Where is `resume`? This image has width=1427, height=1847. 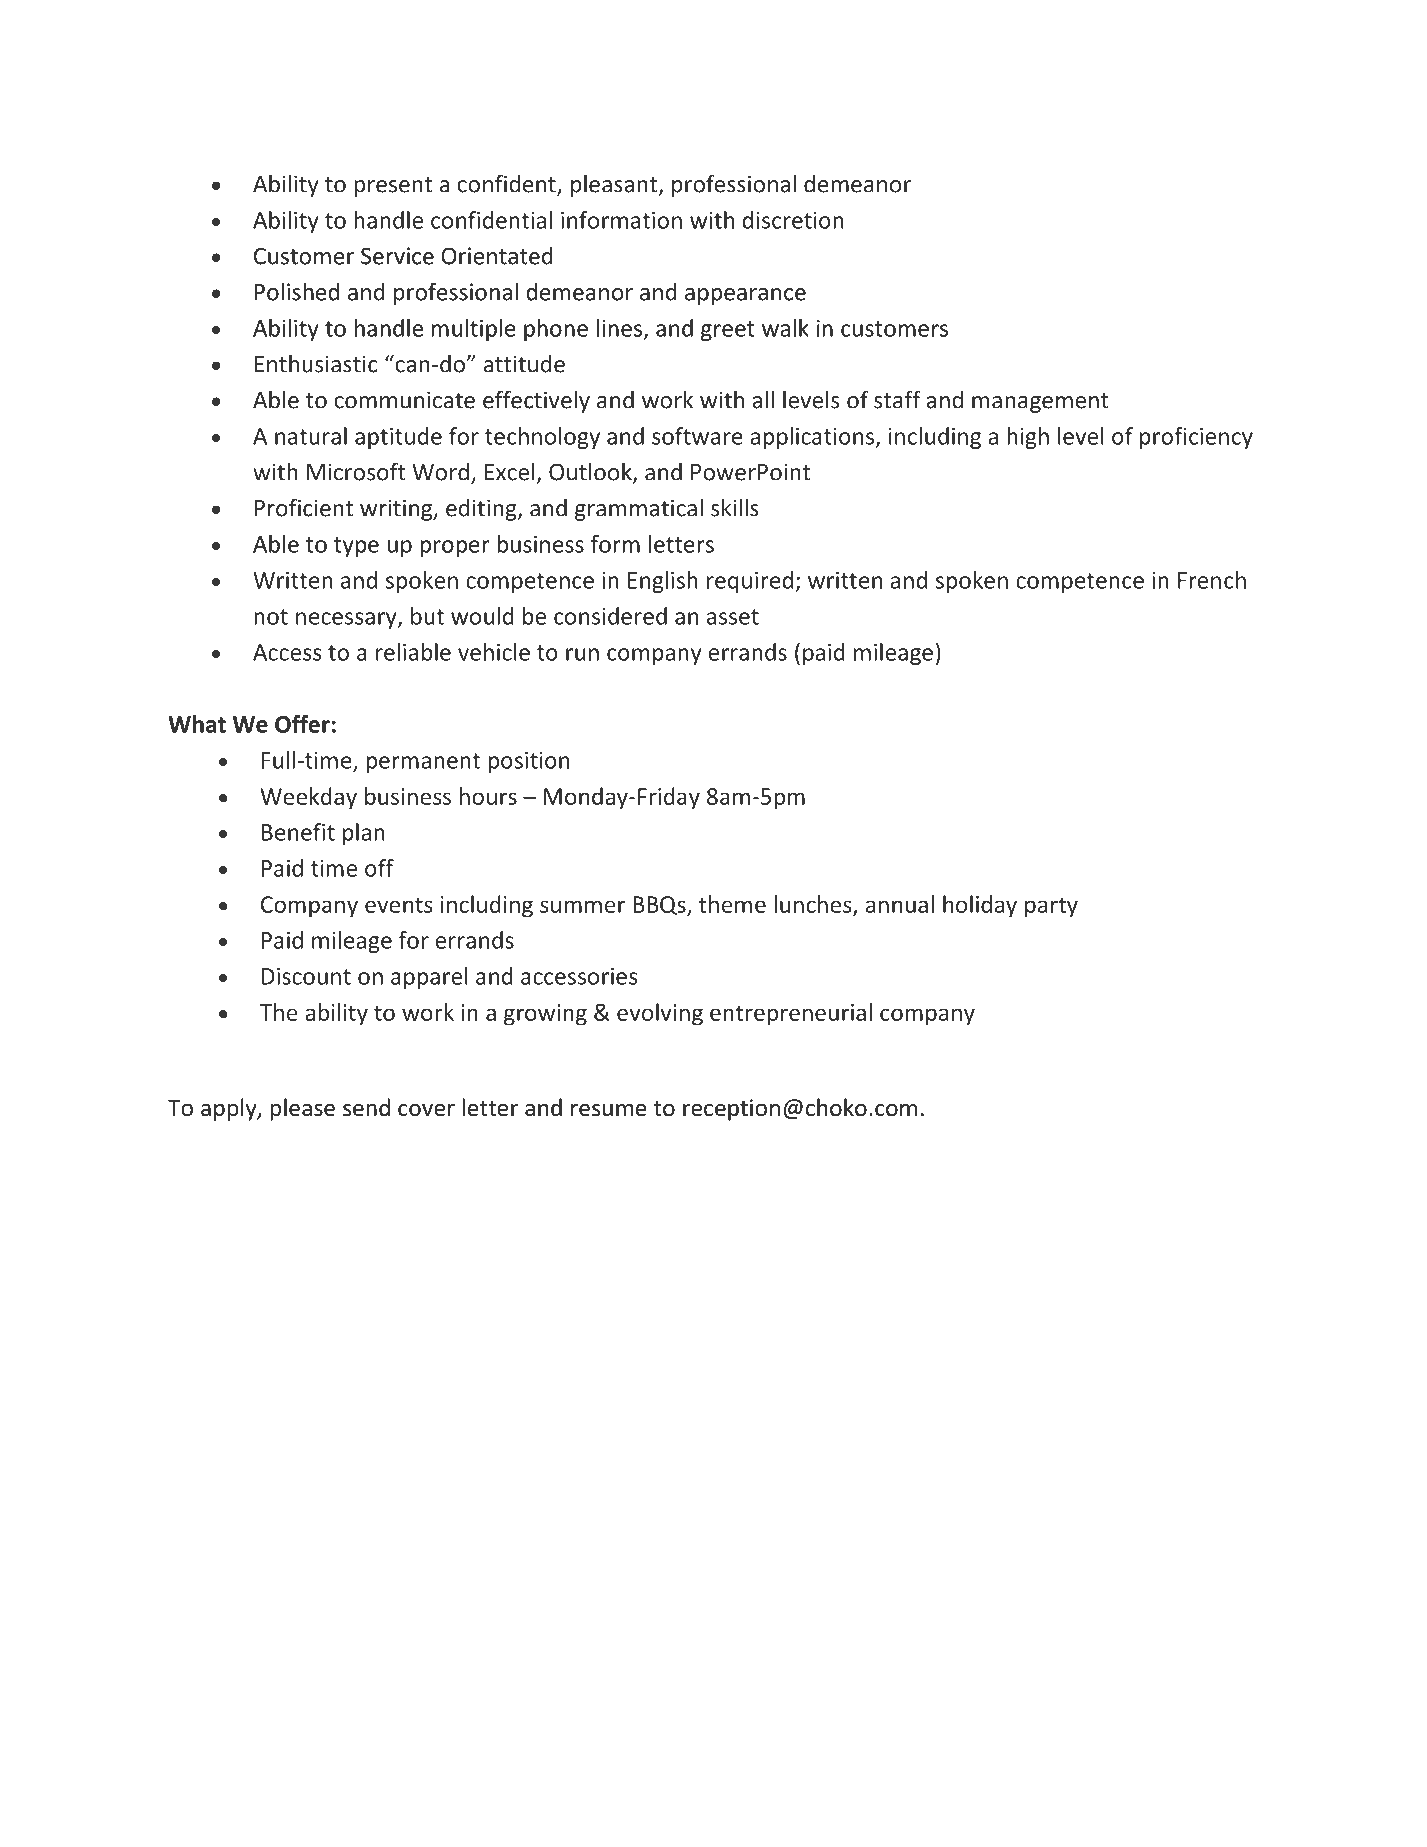 resume is located at coordinates (609, 1110).
